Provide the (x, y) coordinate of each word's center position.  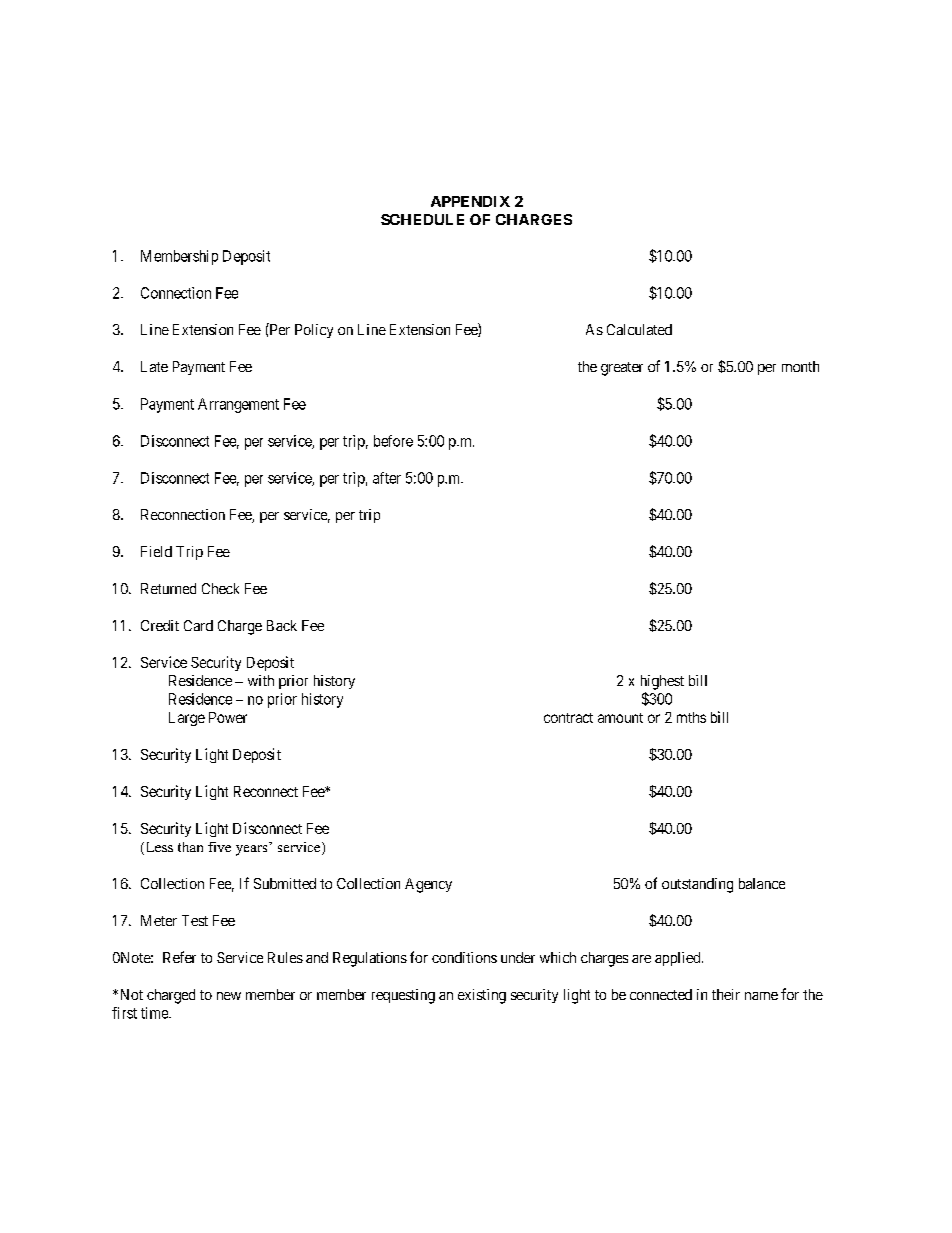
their (726, 994)
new (229, 996)
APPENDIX (470, 201)
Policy (314, 331)
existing (482, 996)
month (800, 366)
